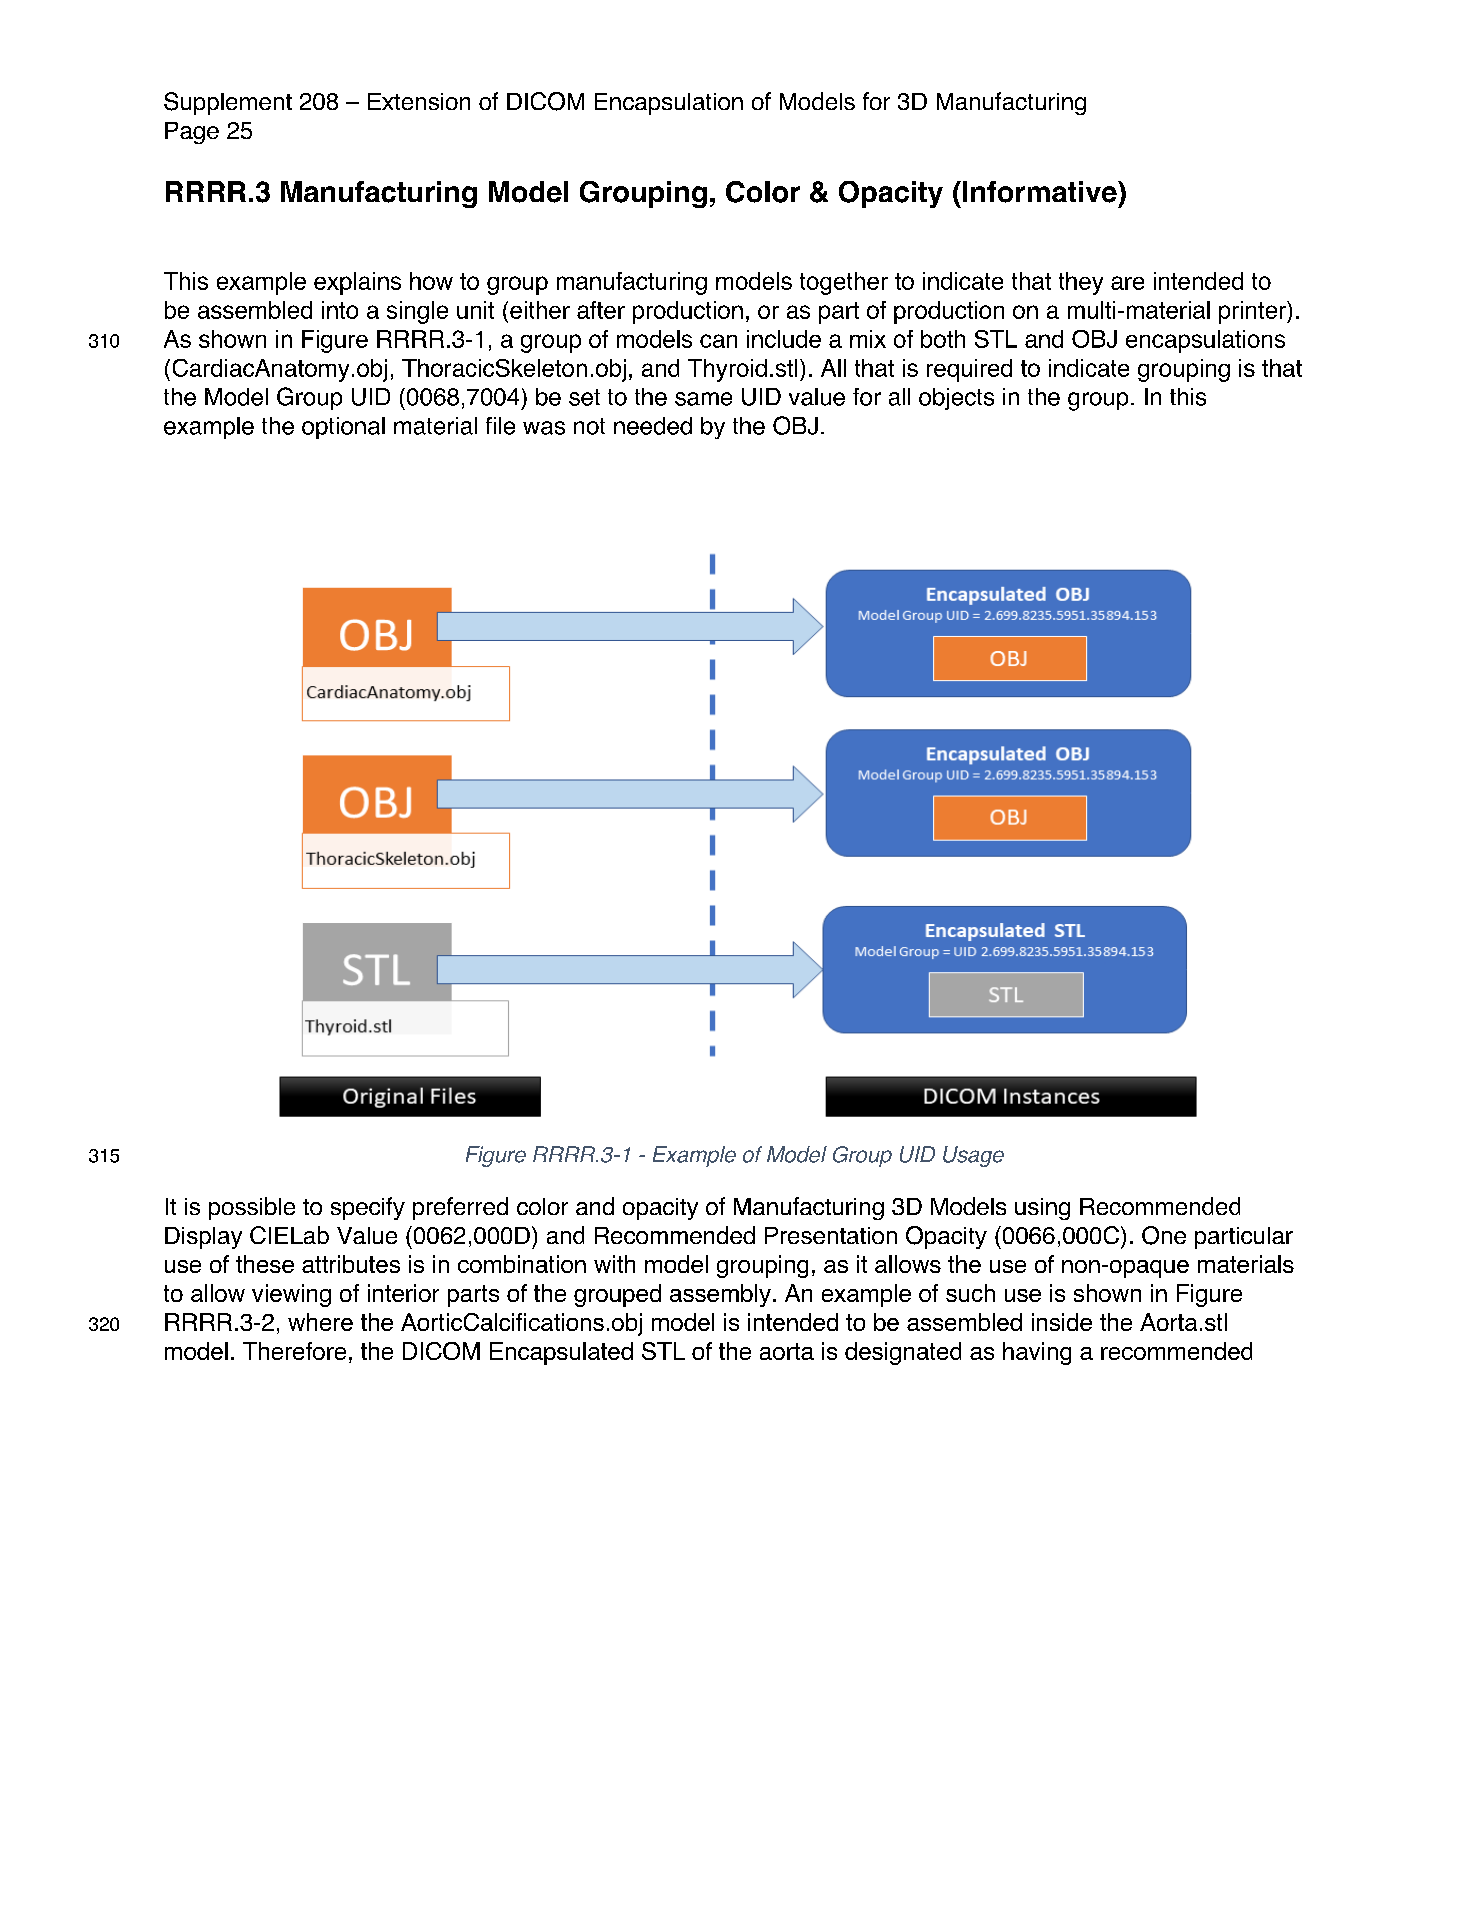 Image resolution: width=1477 pixels, height=1911 pixels. Describe the element at coordinates (831, 1235) in the screenshot. I see `Presentation` at that location.
